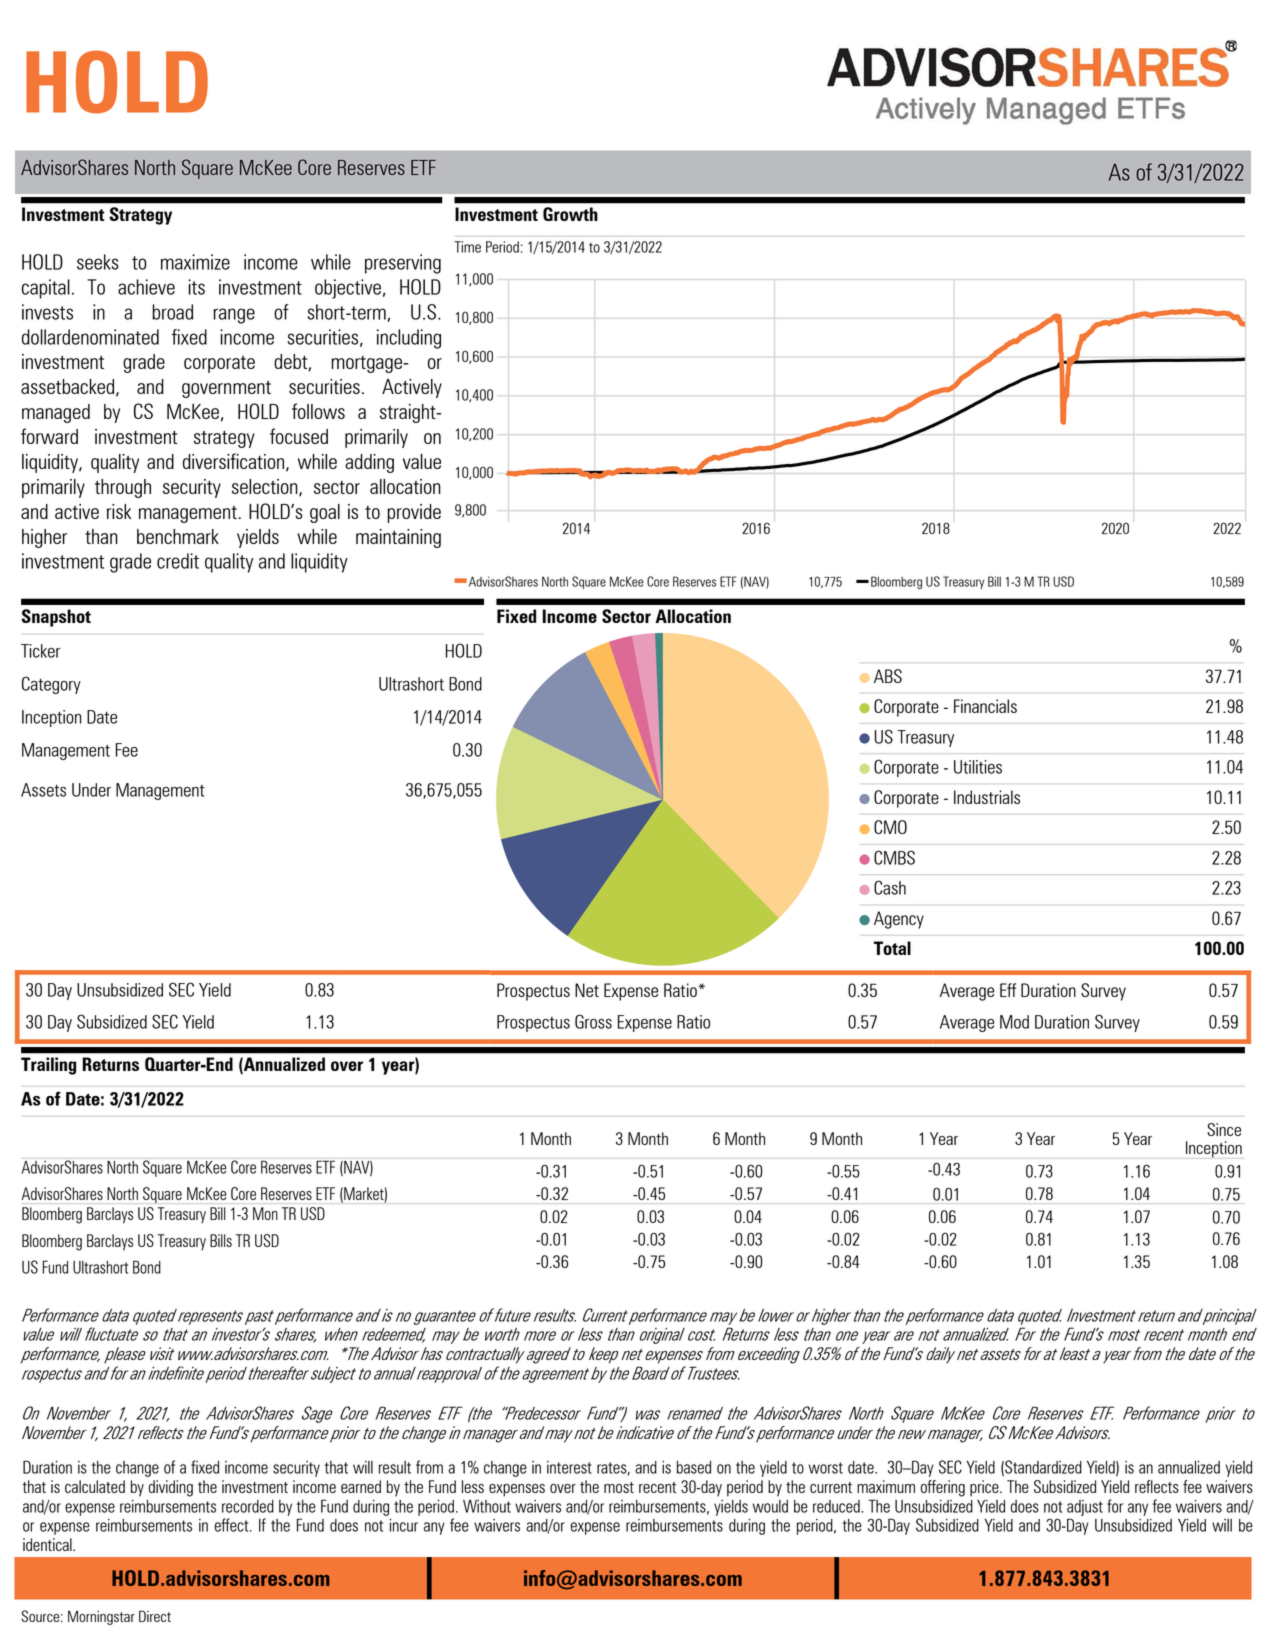  Describe the element at coordinates (770, 1506) in the screenshot. I see `would` at that location.
